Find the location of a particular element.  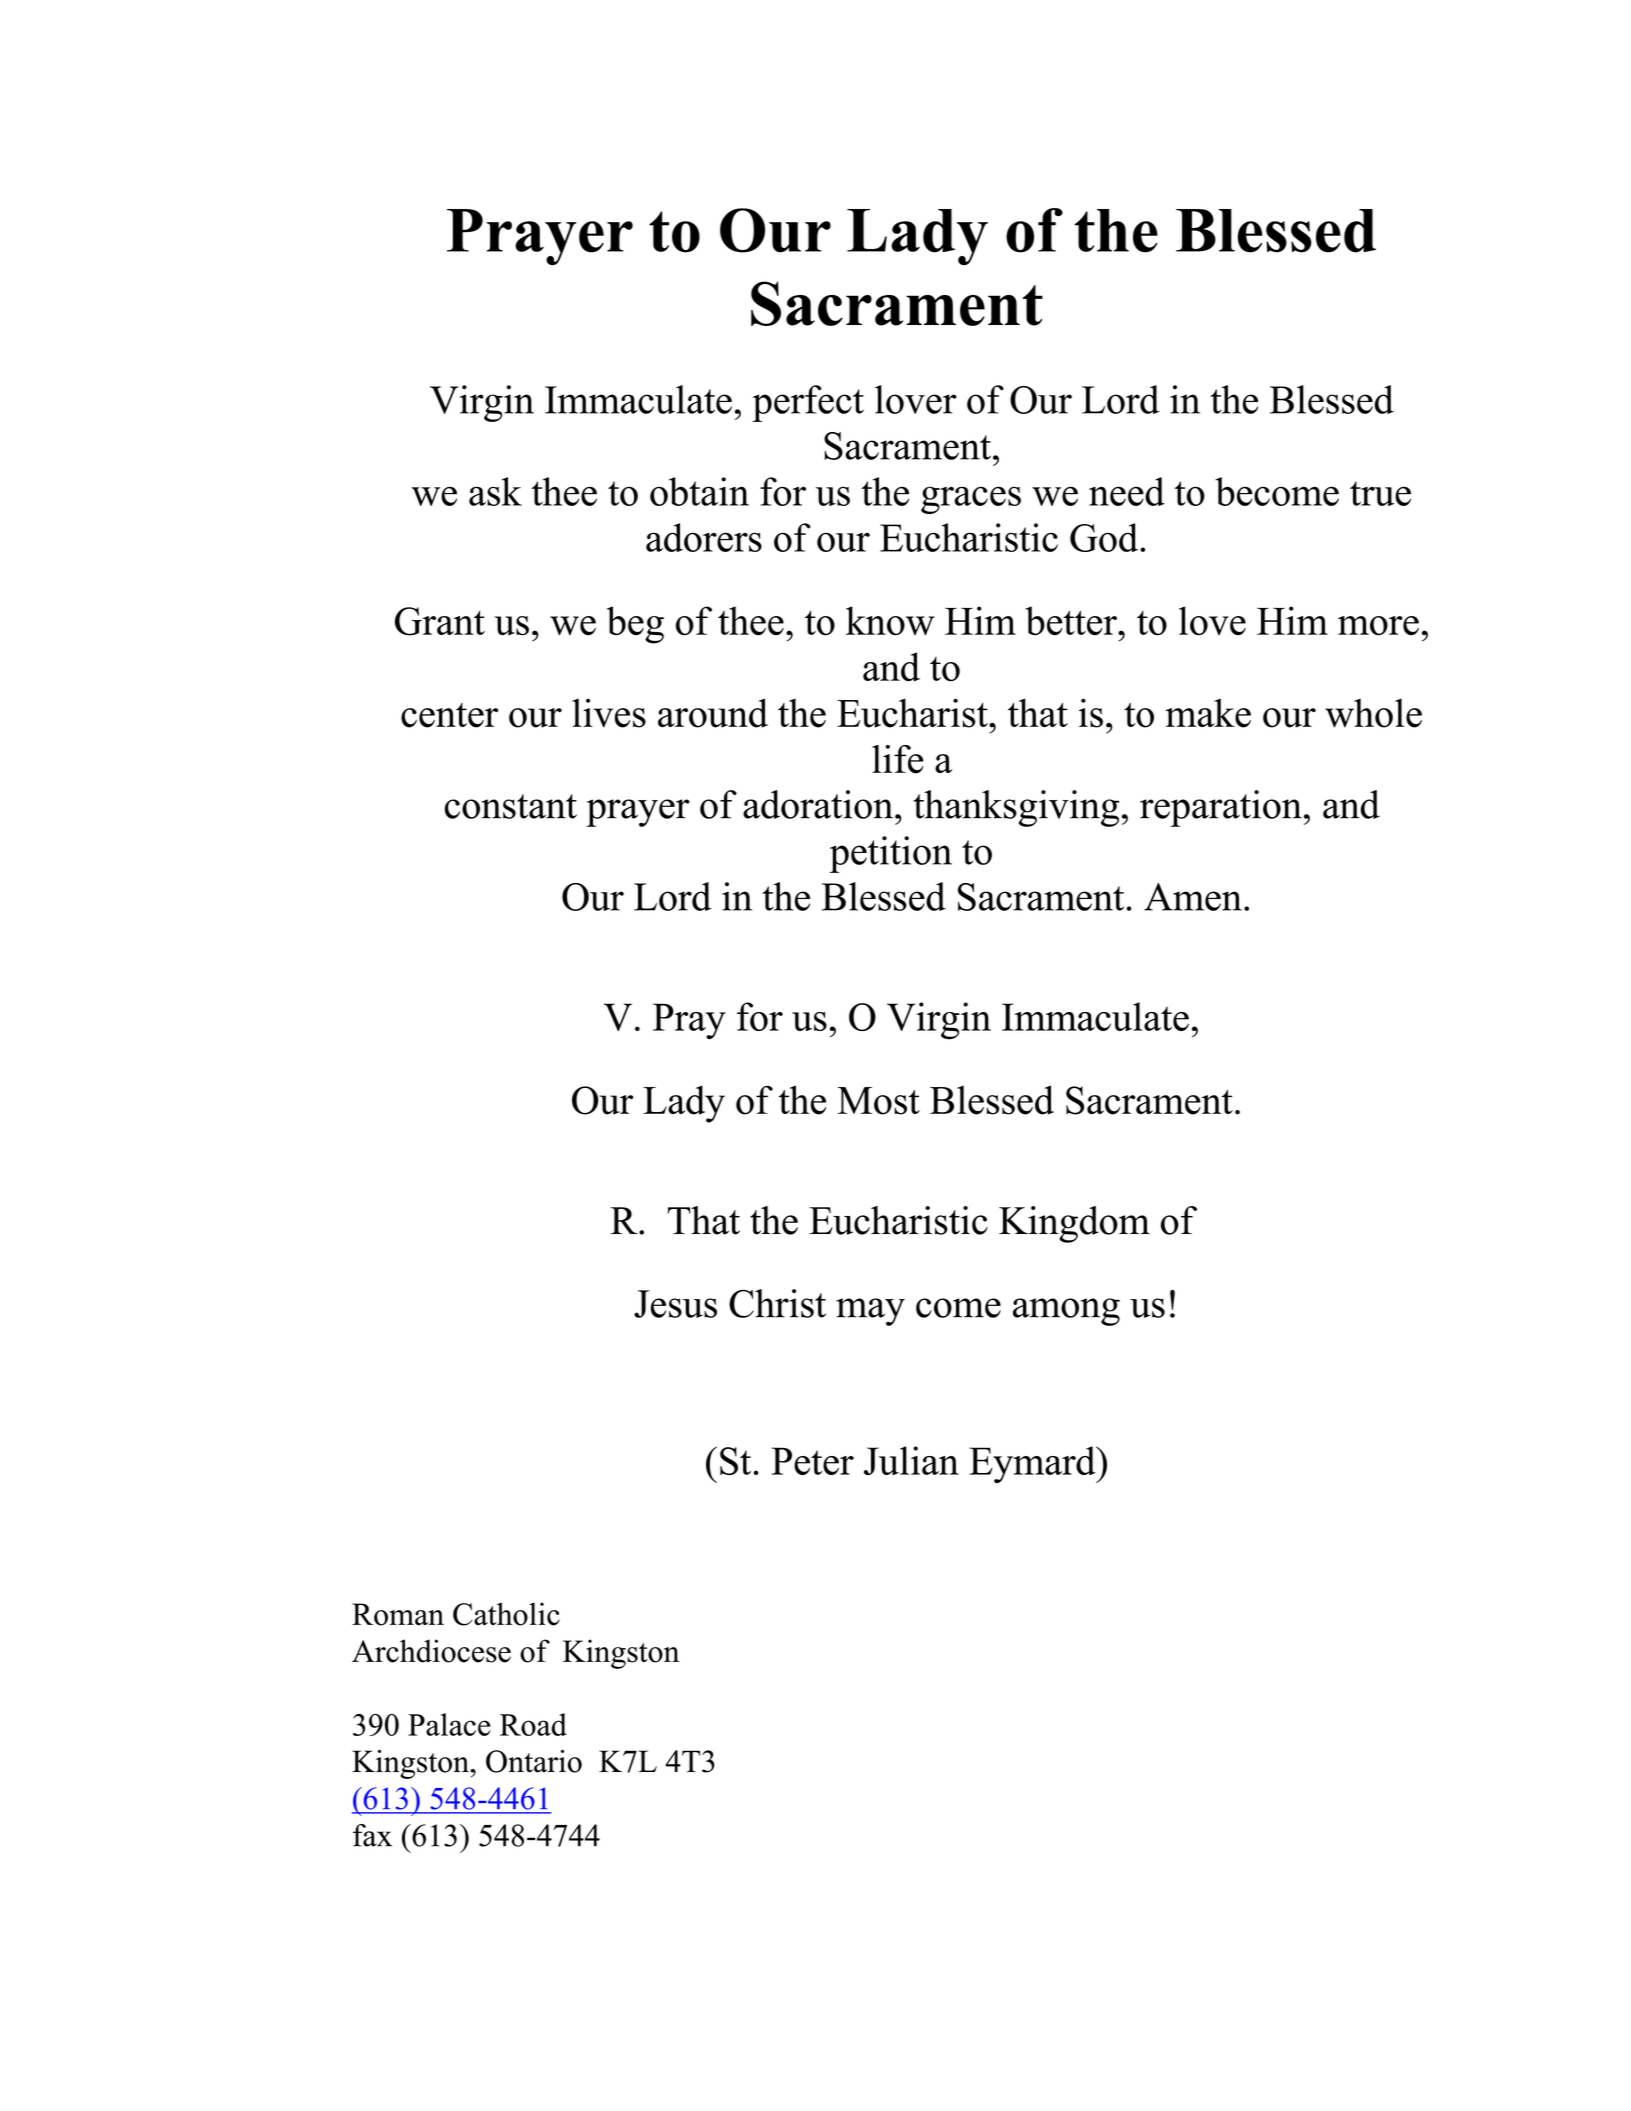

Jesus is located at coordinates (675, 1304).
